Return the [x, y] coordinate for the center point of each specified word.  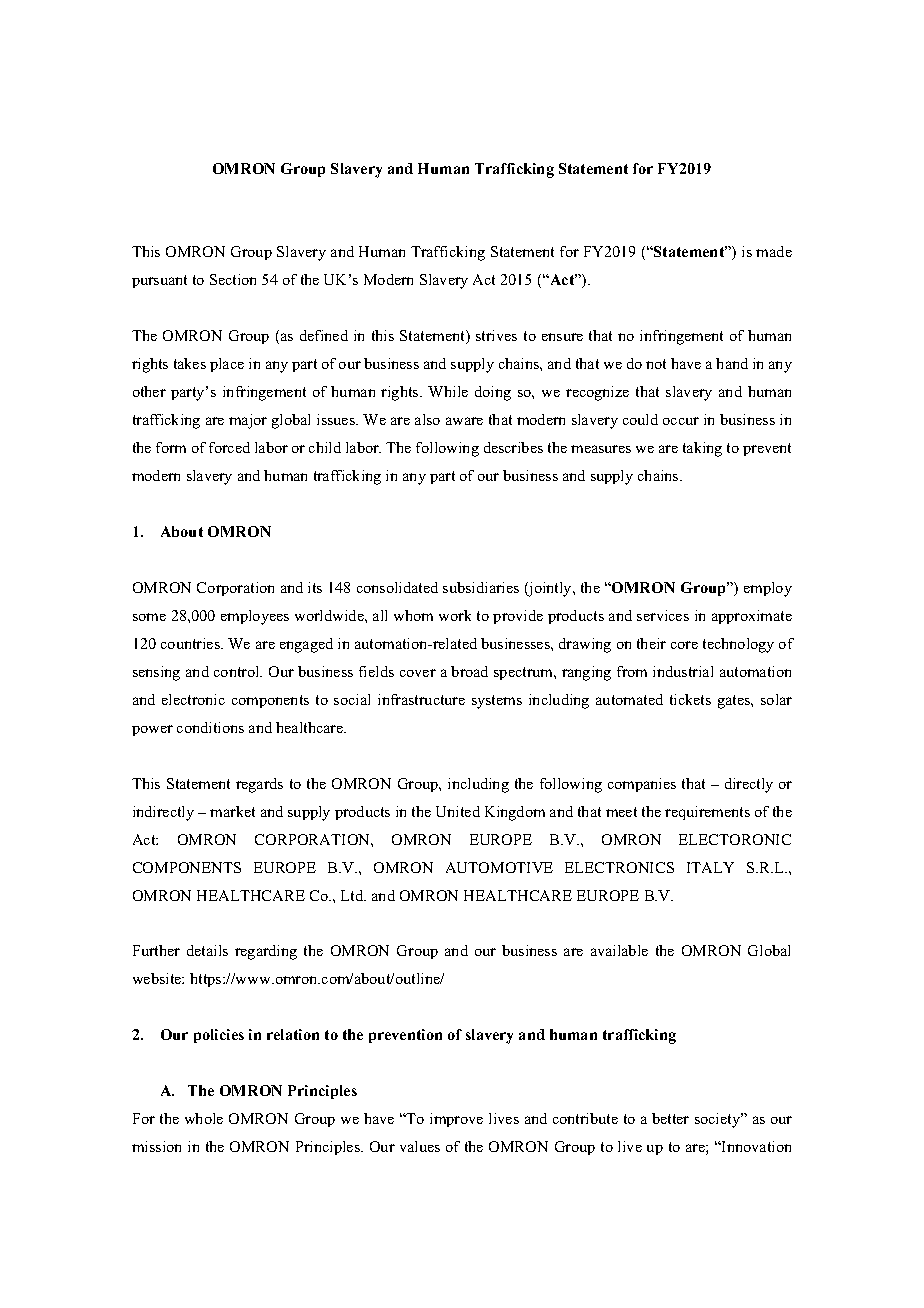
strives [496, 335]
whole [204, 1118]
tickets [690, 699]
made [774, 251]
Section [233, 279]
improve [456, 1120]
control [238, 671]
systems [497, 702]
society [719, 1120]
